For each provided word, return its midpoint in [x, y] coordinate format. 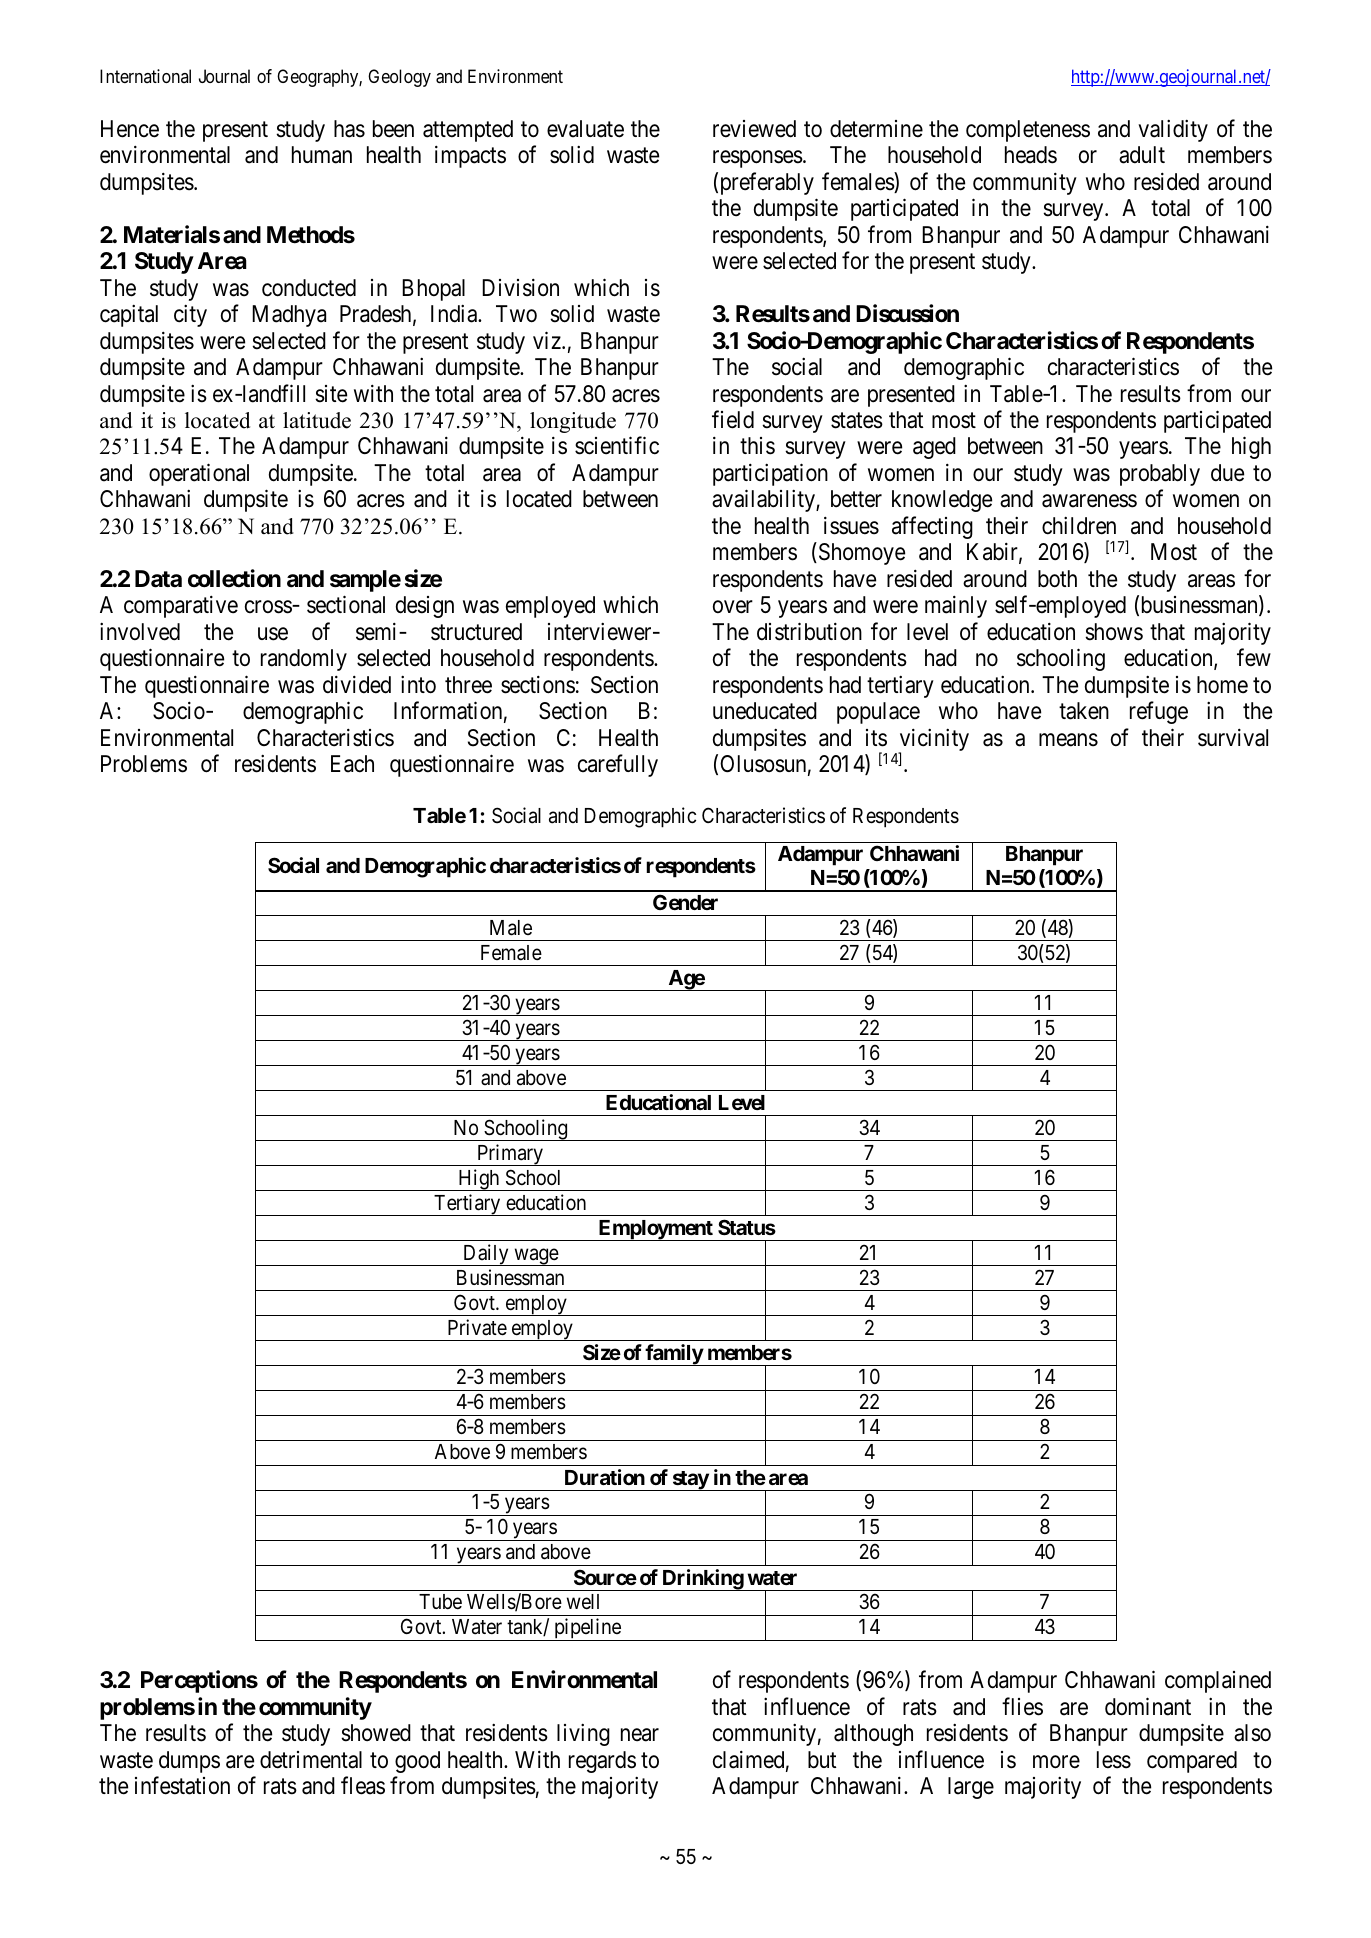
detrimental [311, 1760]
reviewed [754, 129]
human [322, 155]
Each [352, 764]
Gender [685, 902]
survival [1233, 738]
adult [1142, 155]
